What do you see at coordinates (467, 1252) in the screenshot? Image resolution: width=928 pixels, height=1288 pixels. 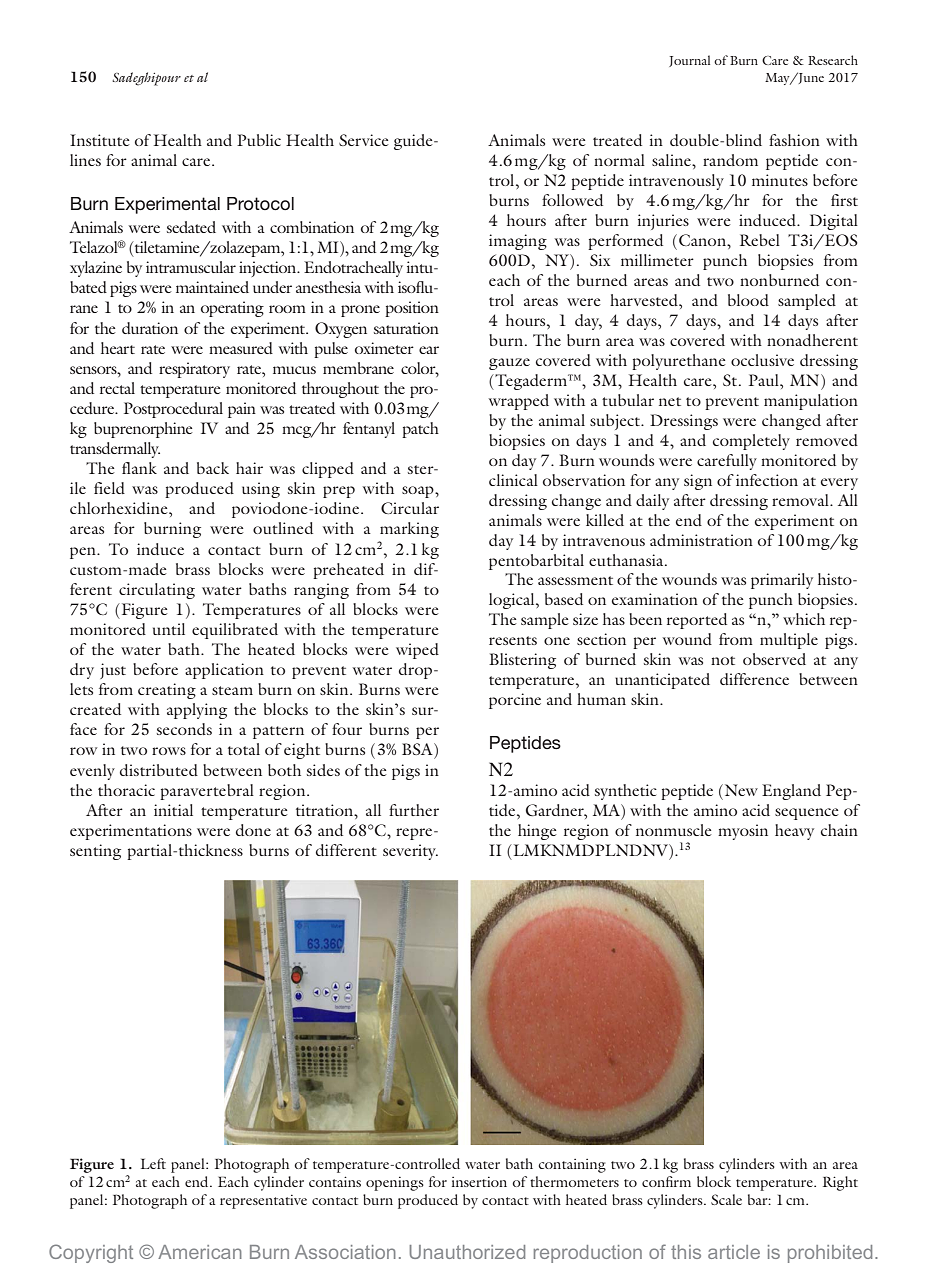 I see `Unauthorized` at bounding box center [467, 1252].
